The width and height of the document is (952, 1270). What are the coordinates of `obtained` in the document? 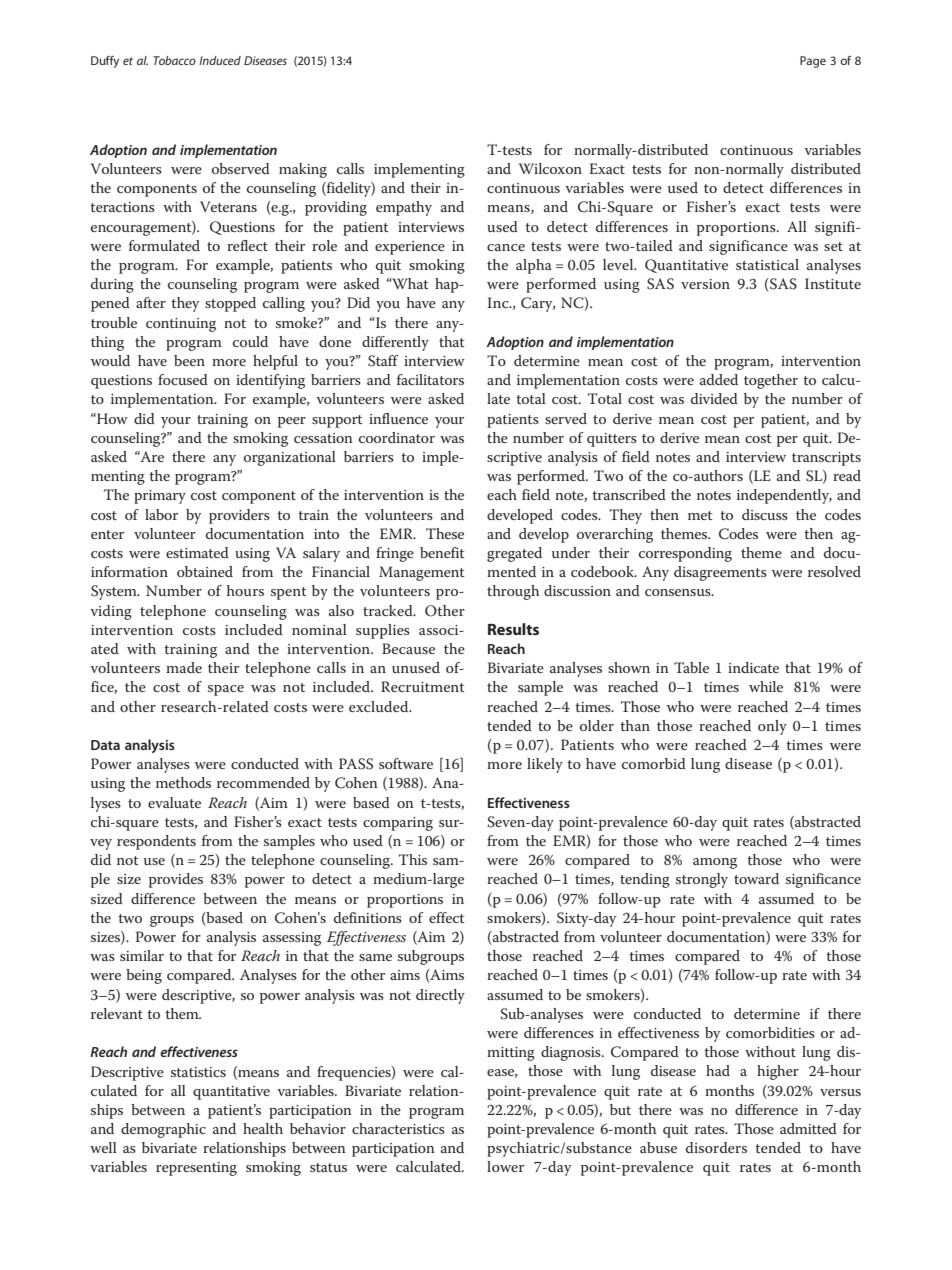 It's located at (205, 571).
